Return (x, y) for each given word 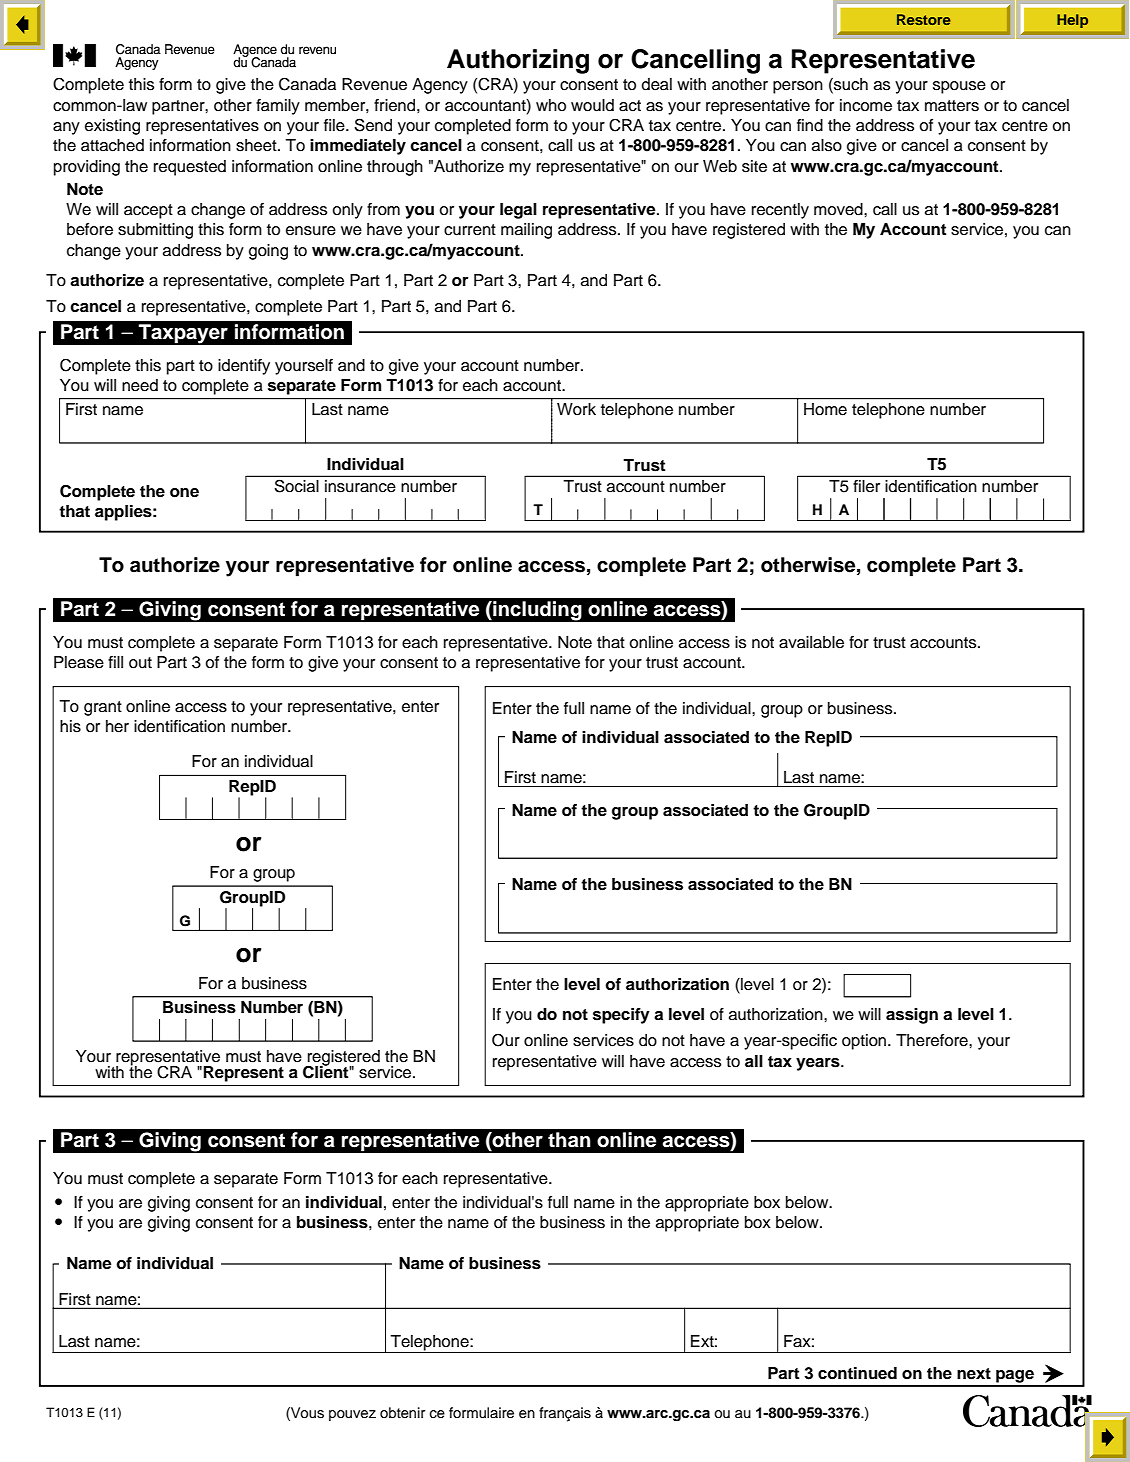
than (569, 1140)
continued (857, 1373)
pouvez (352, 1415)
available (811, 642)
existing (112, 127)
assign (912, 1016)
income (866, 105)
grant (103, 708)
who (551, 105)
